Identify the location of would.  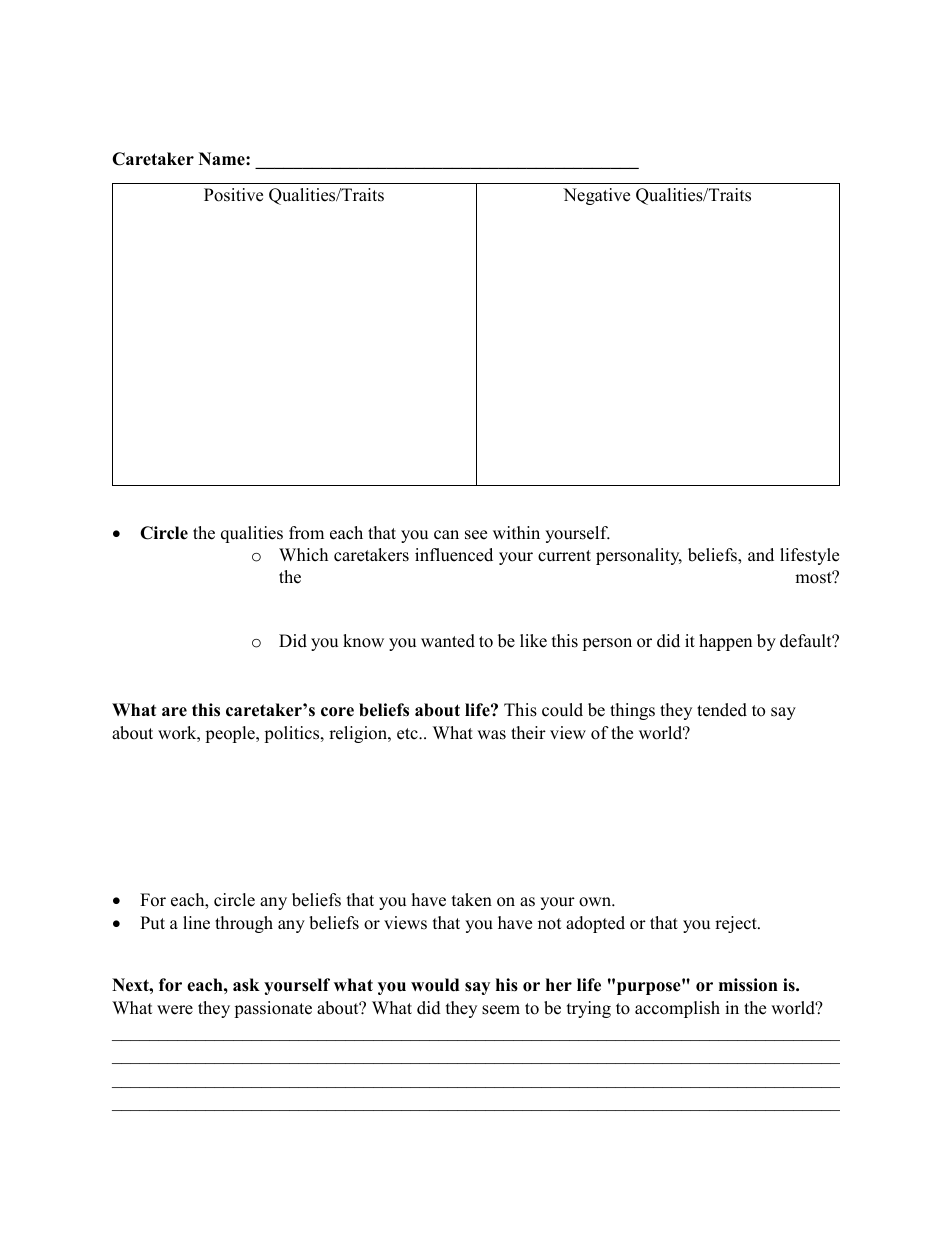
(435, 985).
